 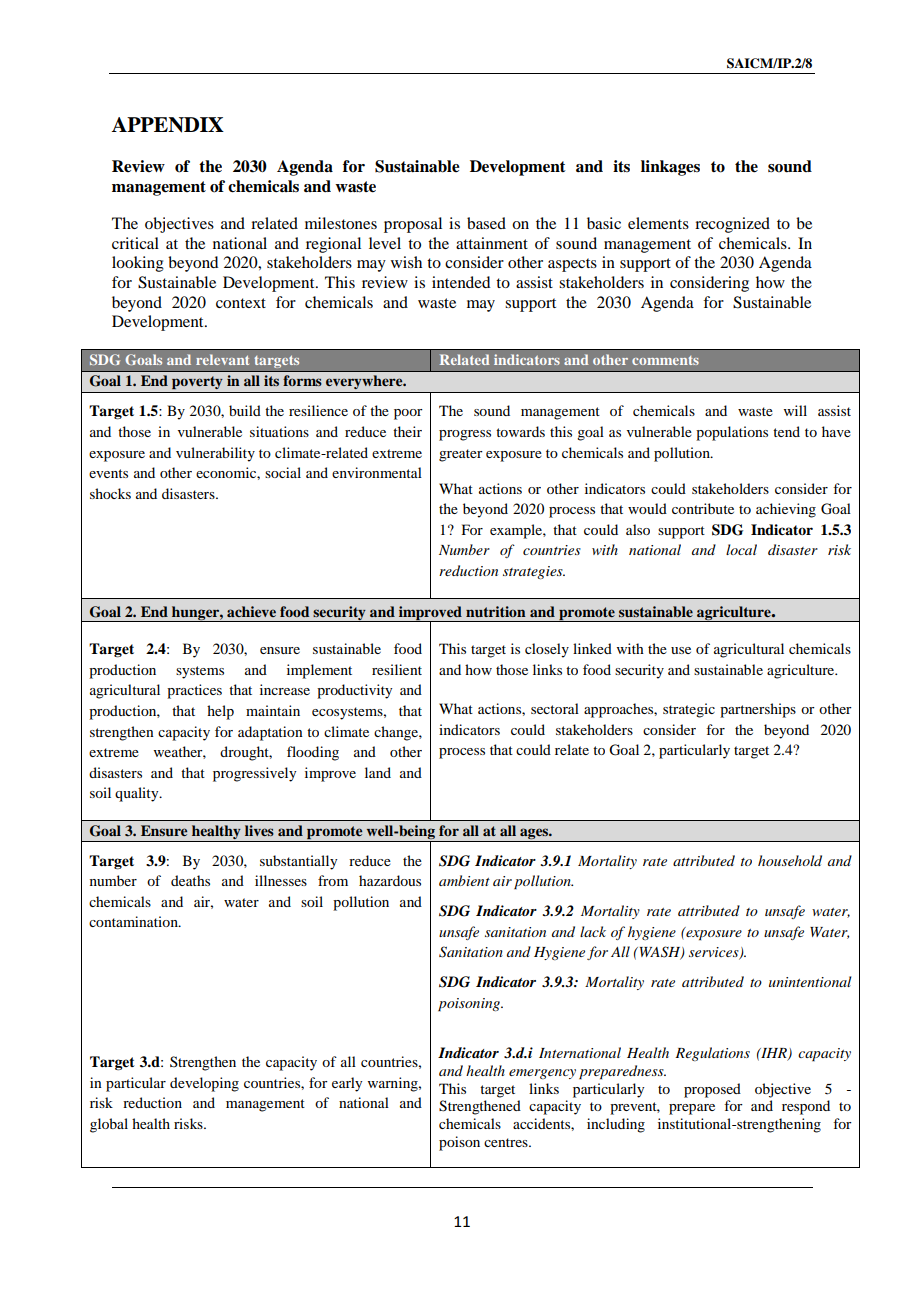 What do you see at coordinates (732, 225) in the image?
I see `recognized` at bounding box center [732, 225].
